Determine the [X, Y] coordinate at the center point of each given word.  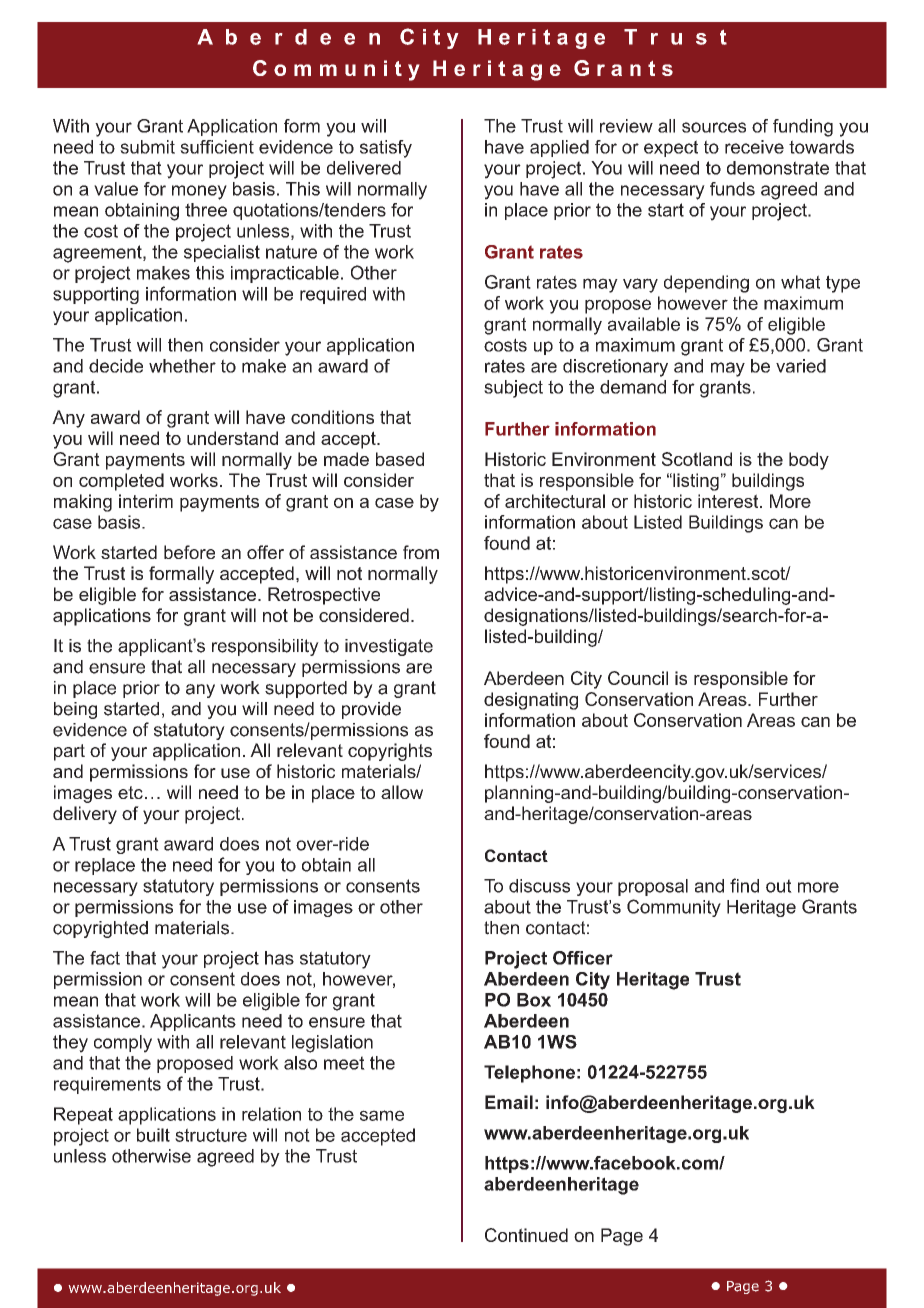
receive [754, 147]
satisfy [386, 149]
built [153, 1135]
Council [638, 678]
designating [531, 701]
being [75, 710]
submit [147, 147]
